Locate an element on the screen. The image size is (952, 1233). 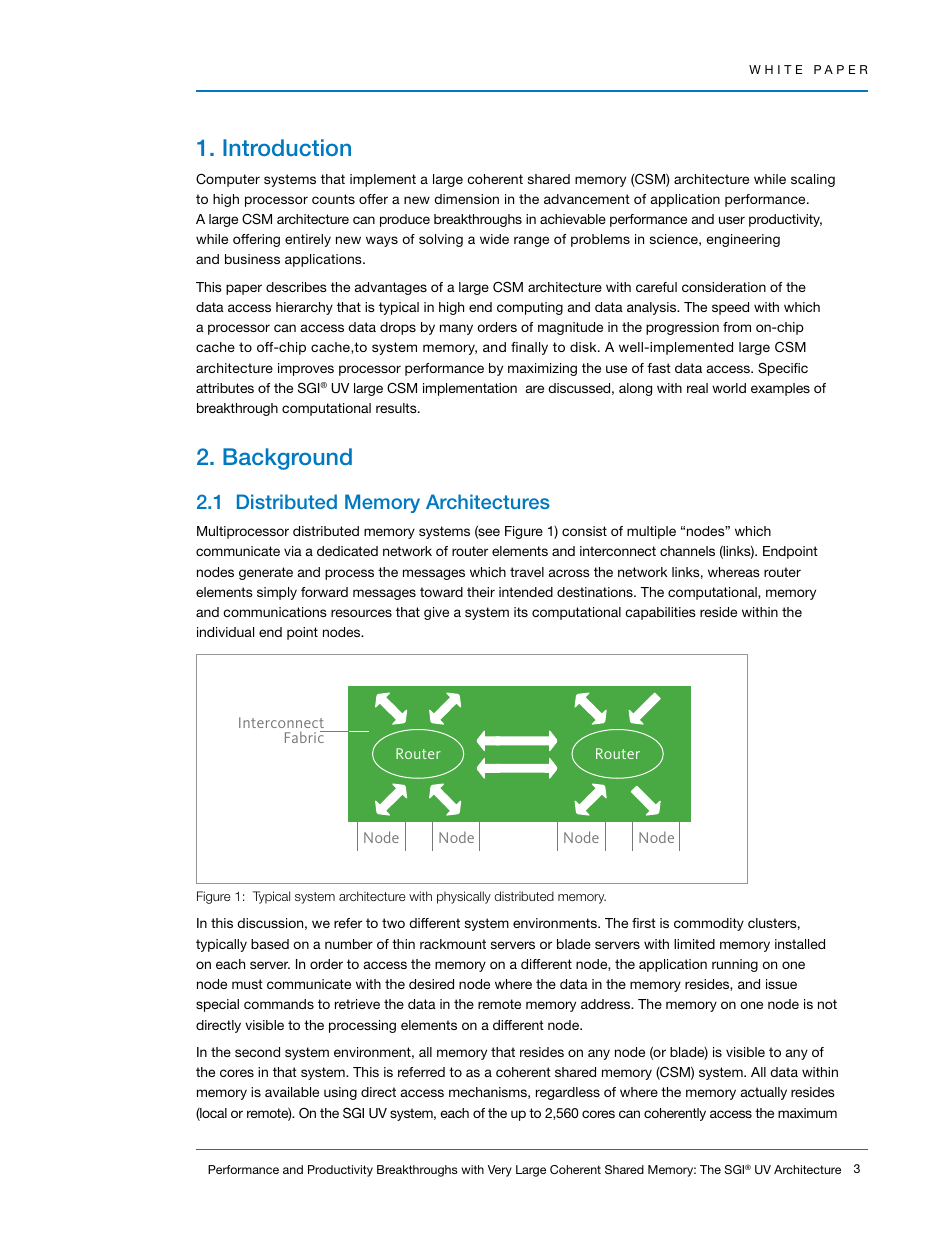
dimension is located at coordinates (466, 199).
